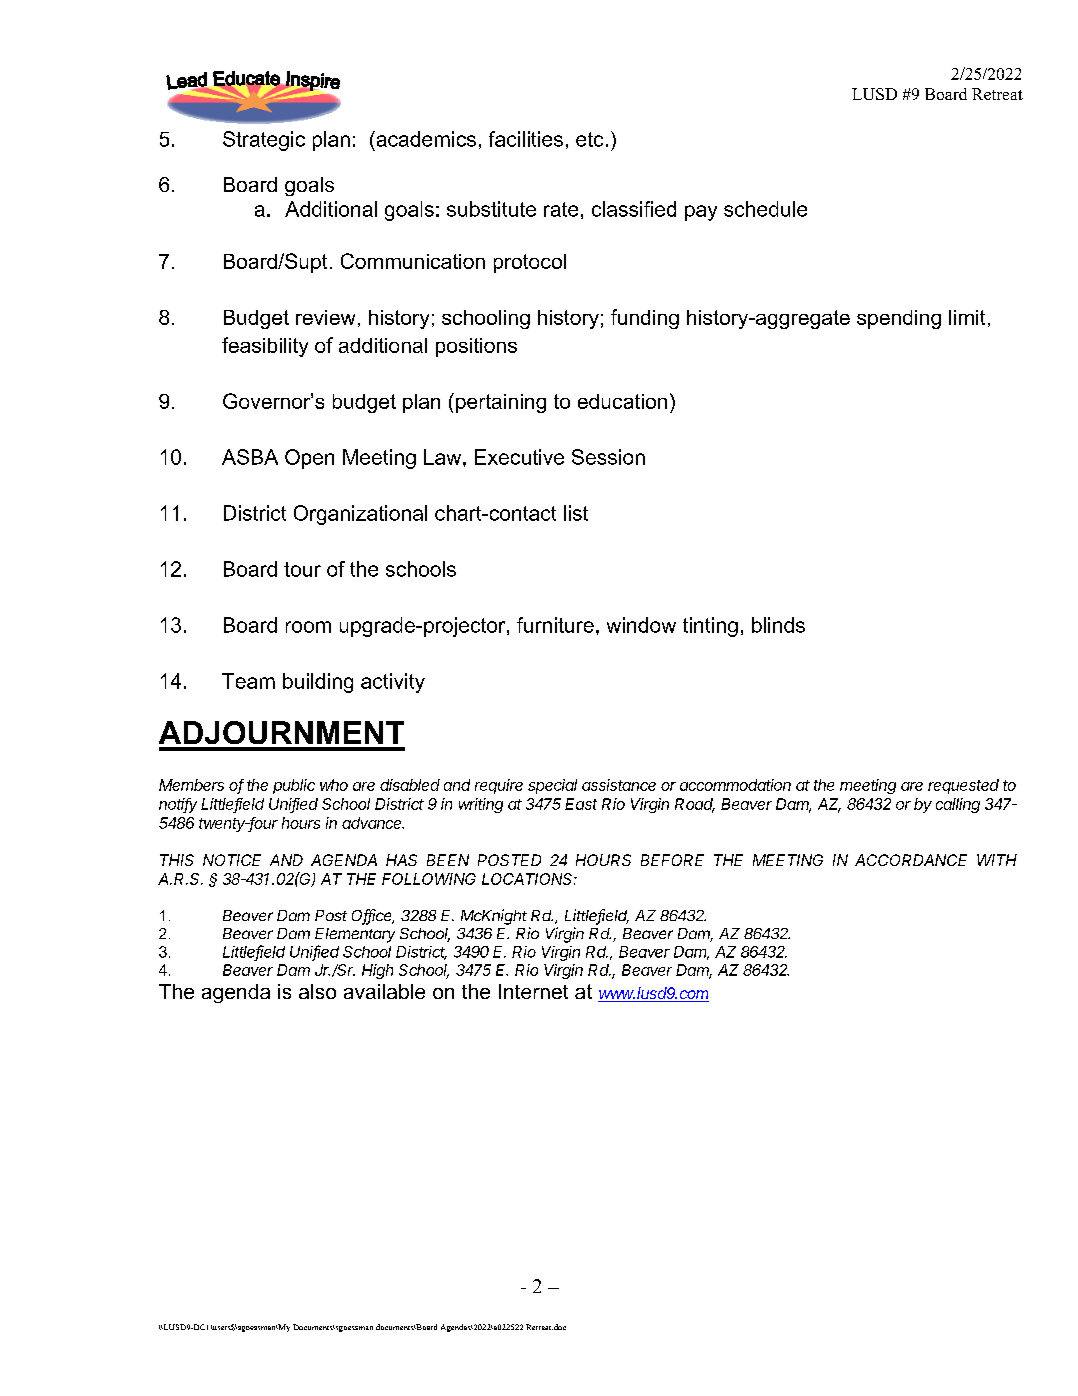  Describe the element at coordinates (622, 401) in the screenshot. I see `education` at that location.
